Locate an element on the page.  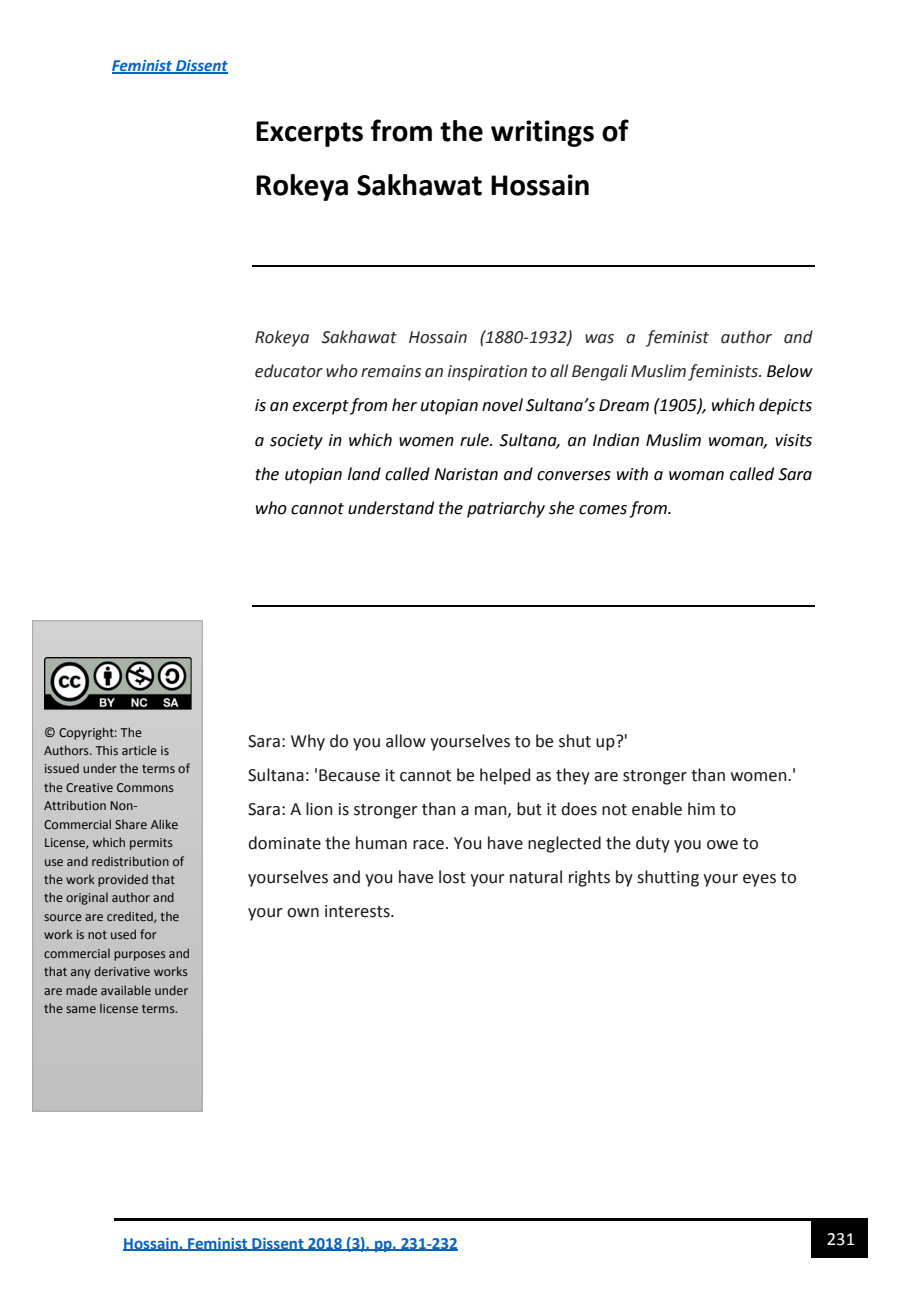
patriarchy is located at coordinates (506, 509).
